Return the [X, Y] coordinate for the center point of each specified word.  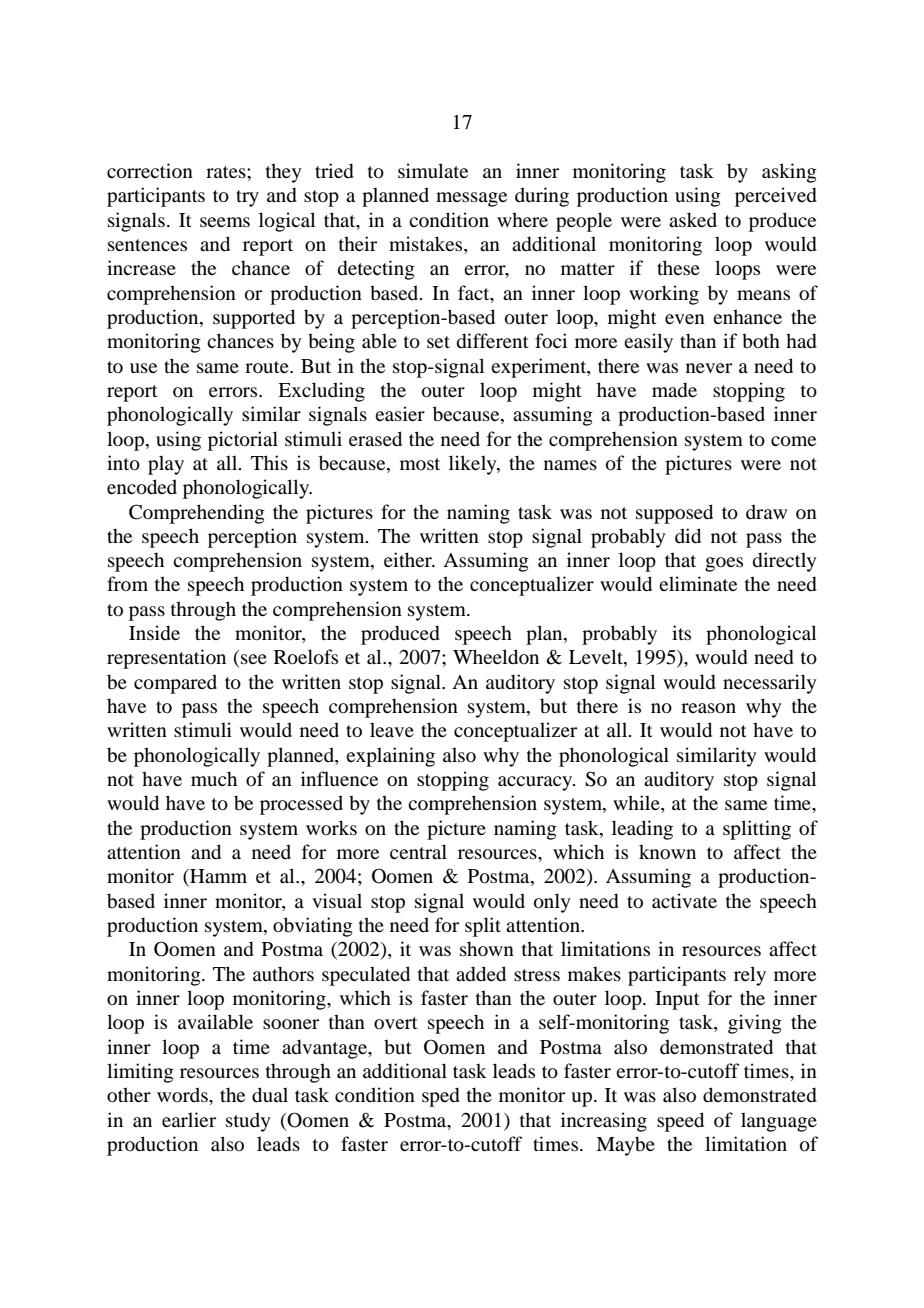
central [418, 851]
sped [441, 1097]
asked [693, 219]
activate [684, 900]
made [674, 390]
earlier [189, 1119]
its [681, 632]
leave [392, 729]
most [420, 464]
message [471, 199]
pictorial [243, 441]
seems [225, 222]
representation [166, 659]
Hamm [217, 877]
